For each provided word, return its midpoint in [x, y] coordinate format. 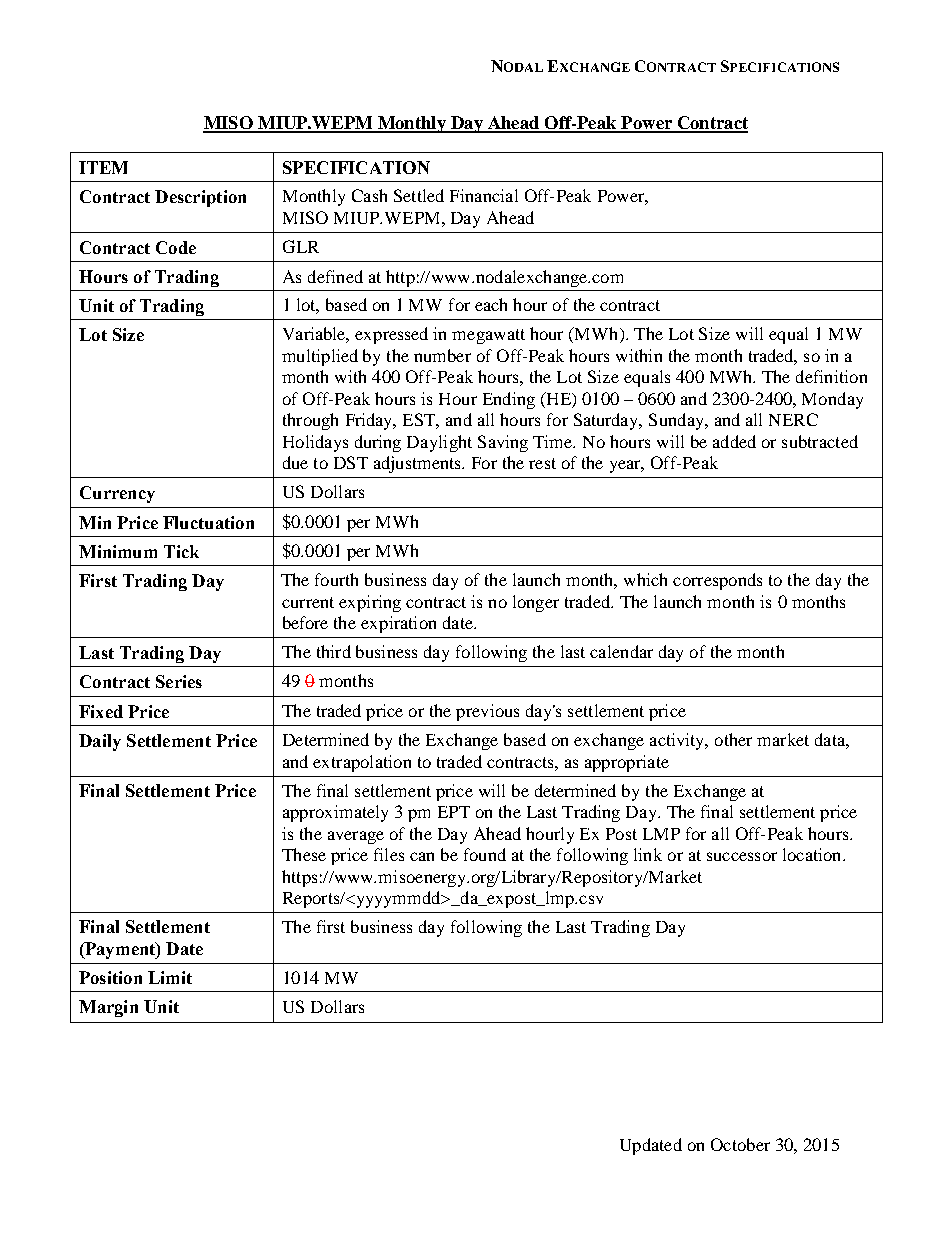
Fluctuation [208, 522]
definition [831, 376]
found [485, 854]
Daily [100, 742]
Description [200, 198]
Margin [108, 1008]
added [734, 441]
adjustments [419, 464]
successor [742, 856]
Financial [484, 195]
